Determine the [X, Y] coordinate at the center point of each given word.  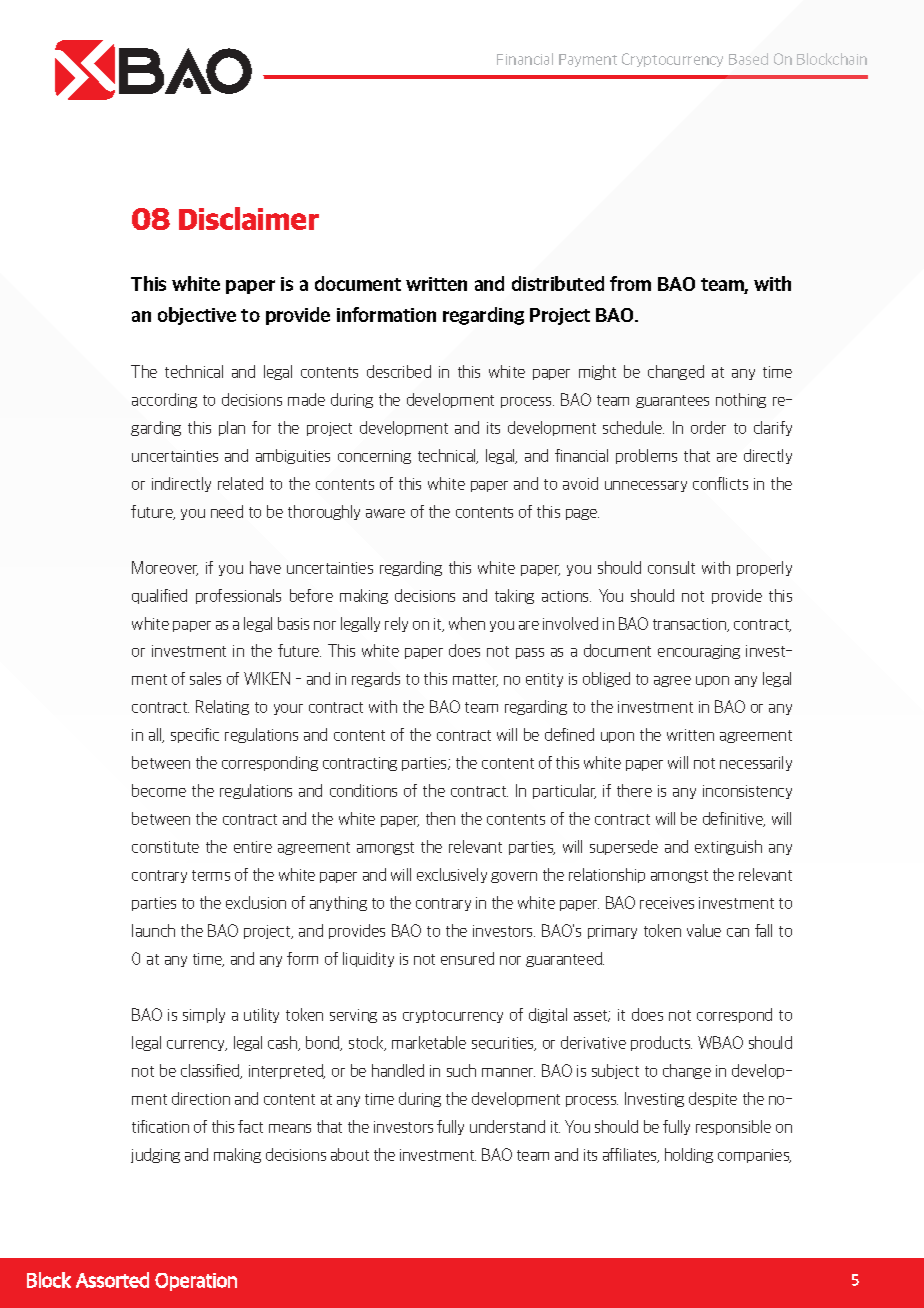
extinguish [728, 847]
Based [748, 59]
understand [507, 1126]
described [399, 371]
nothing [741, 400]
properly [764, 568]
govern [514, 877]
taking [514, 596]
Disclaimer [249, 218]
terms [211, 875]
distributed [558, 283]
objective [197, 316]
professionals [238, 596]
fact [250, 1126]
